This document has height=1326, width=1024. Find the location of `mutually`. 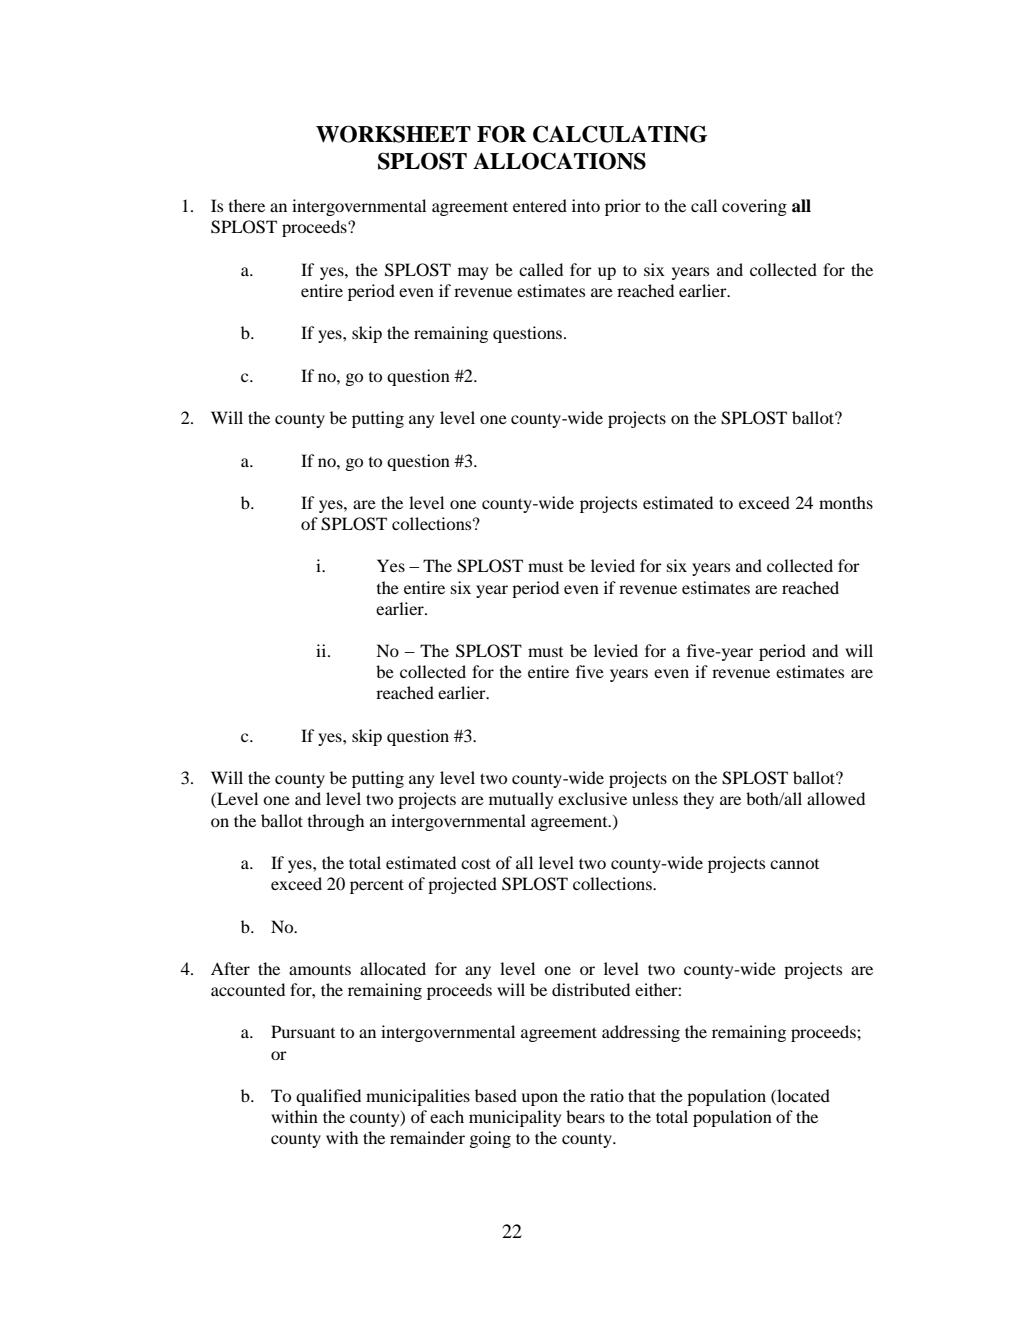

mutually is located at coordinates (521, 800).
